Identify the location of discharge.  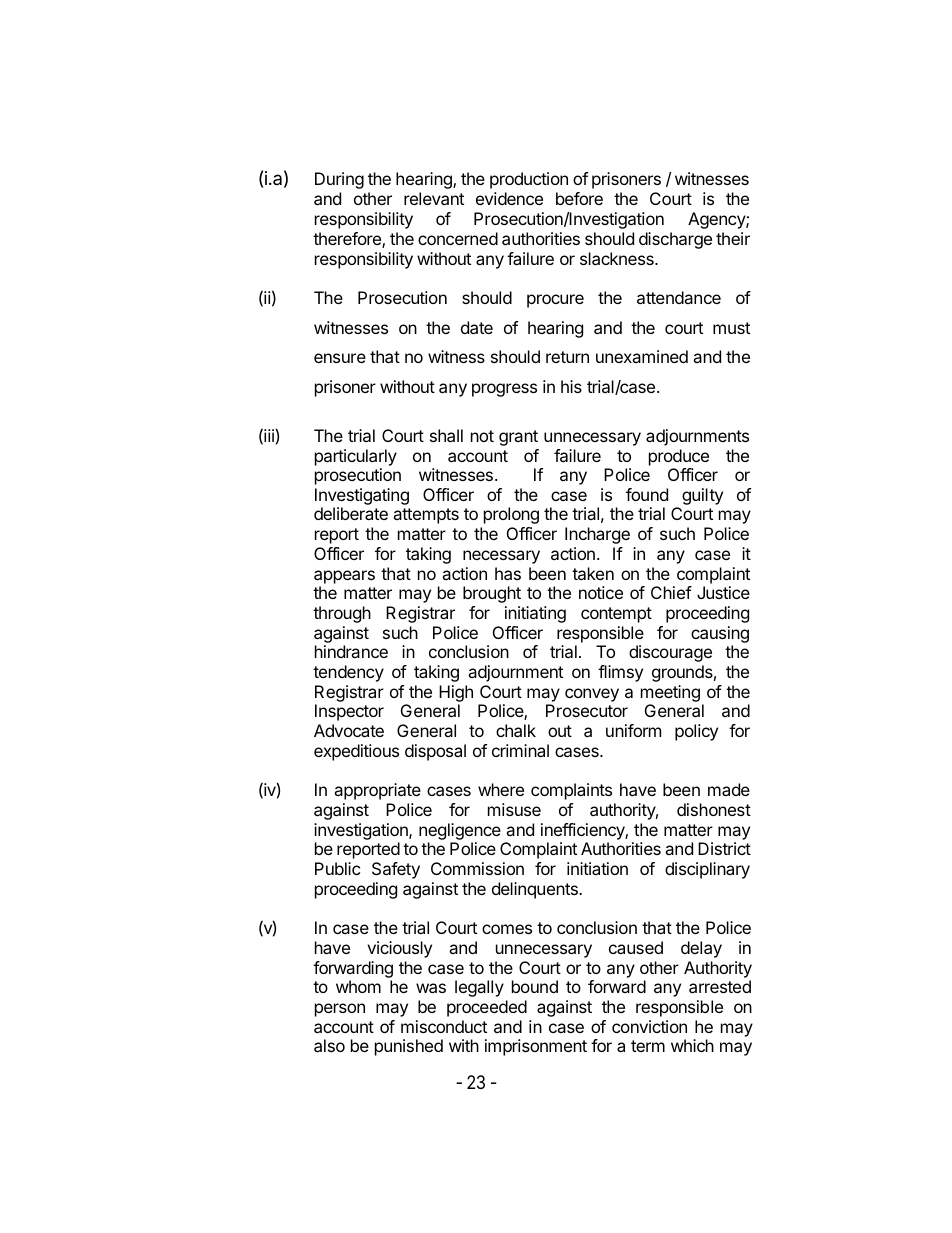
(675, 240).
